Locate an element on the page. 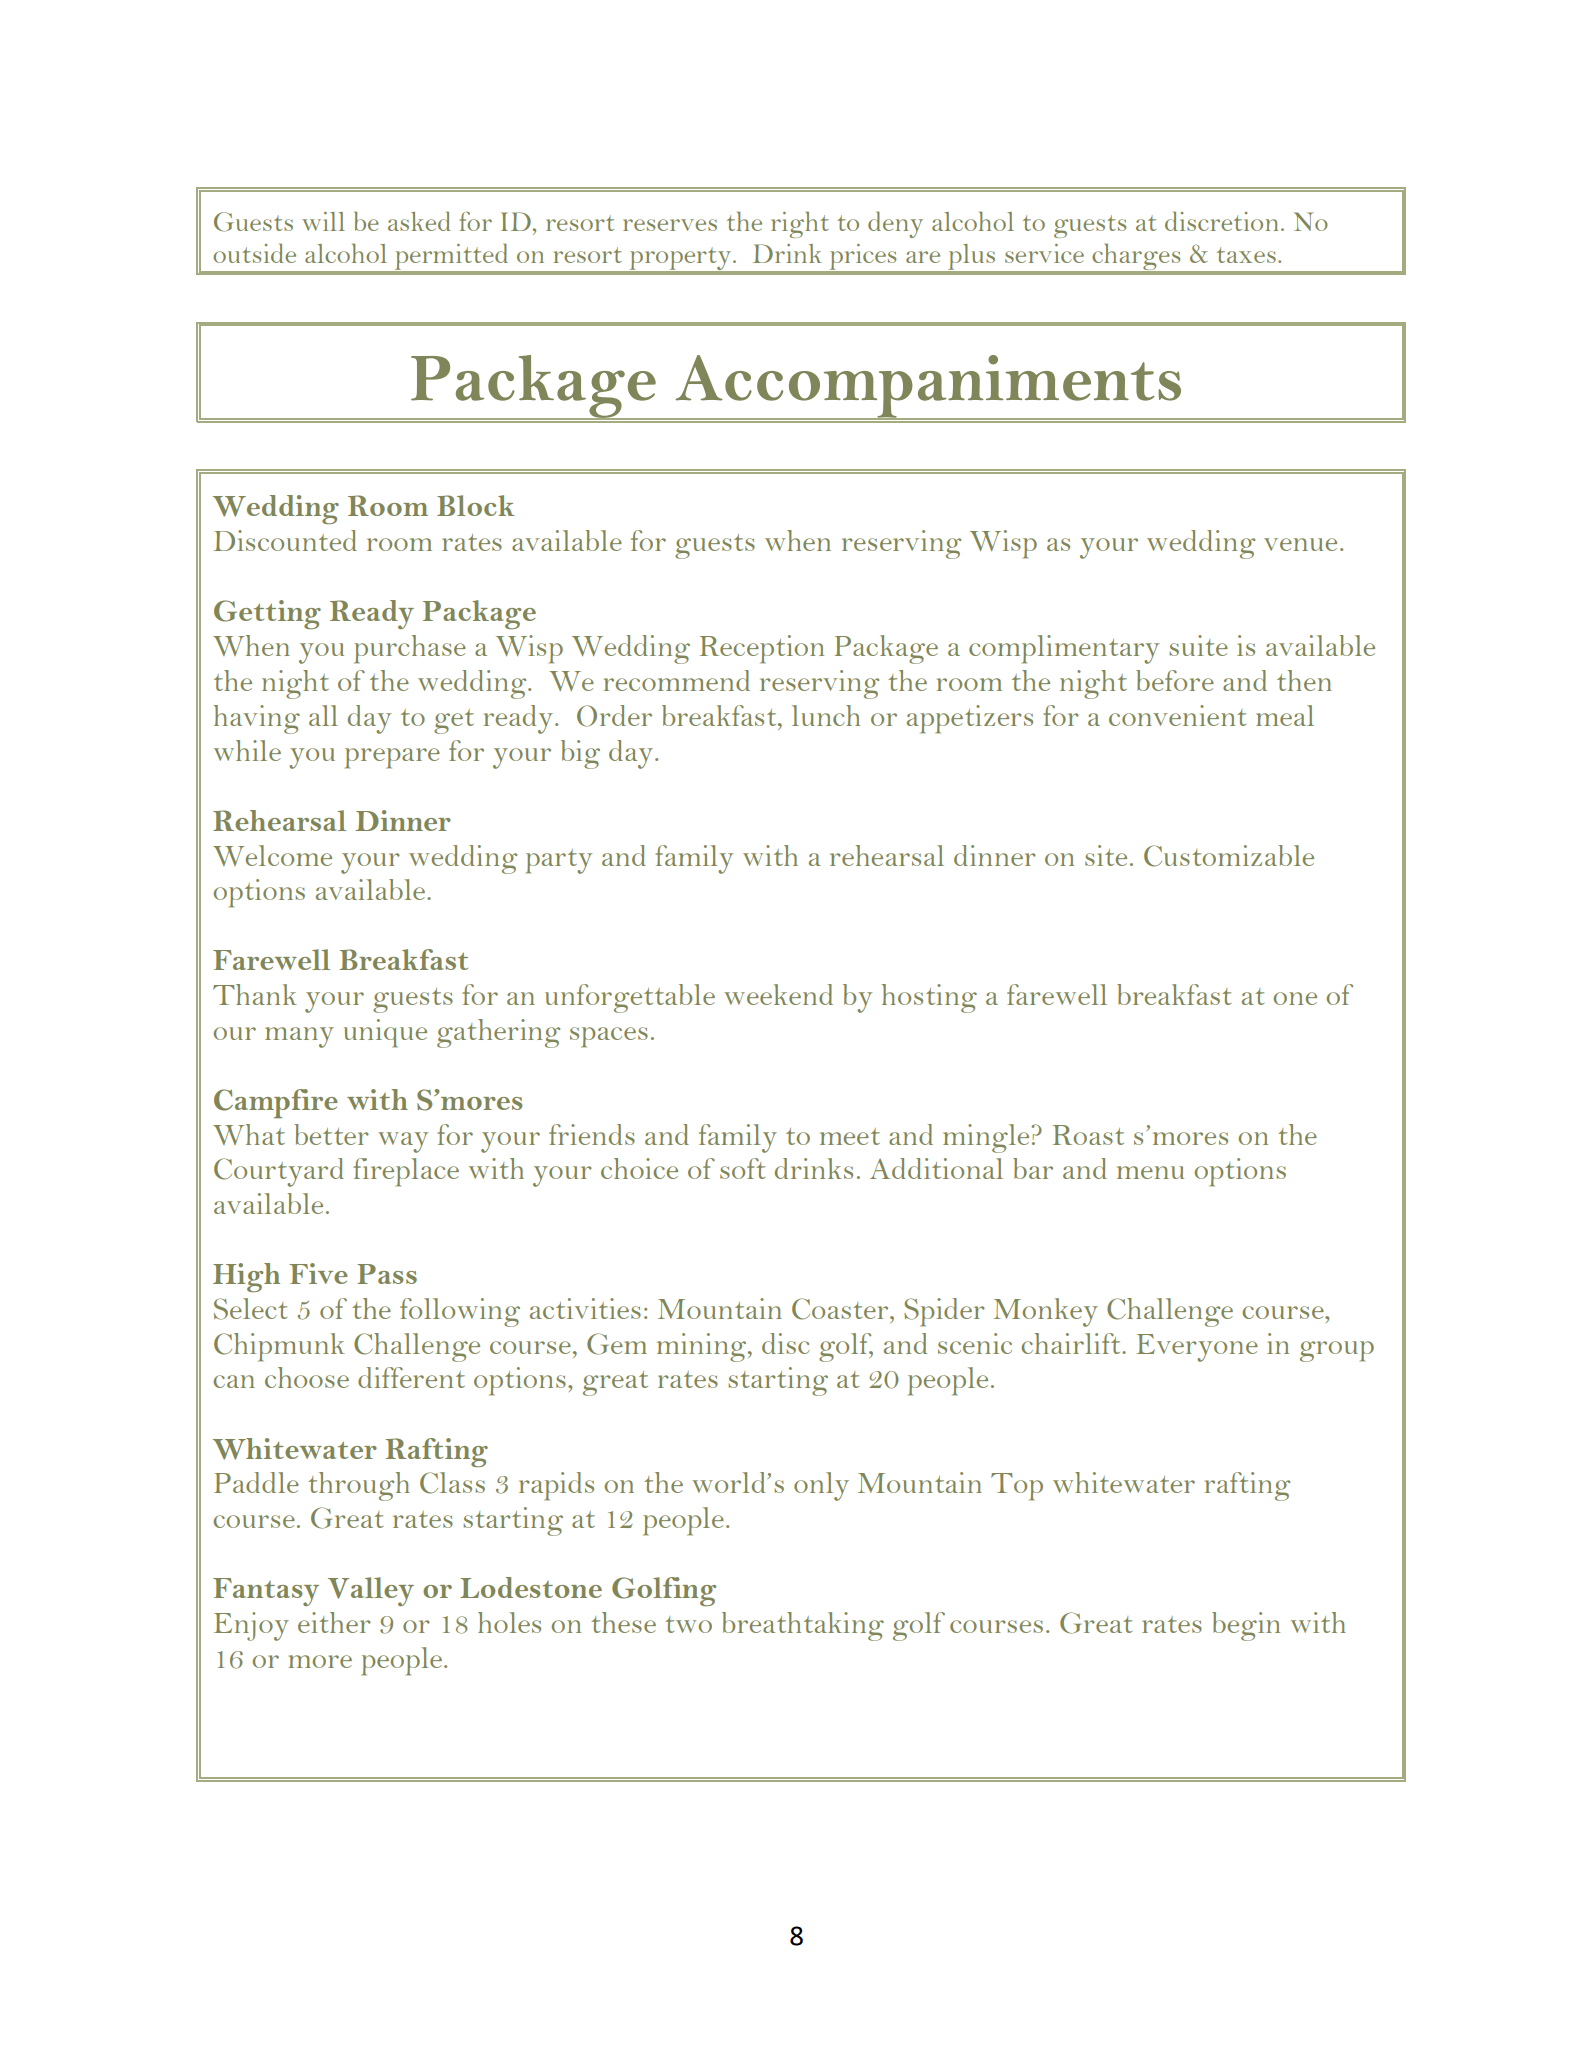  way is located at coordinates (403, 1142).
